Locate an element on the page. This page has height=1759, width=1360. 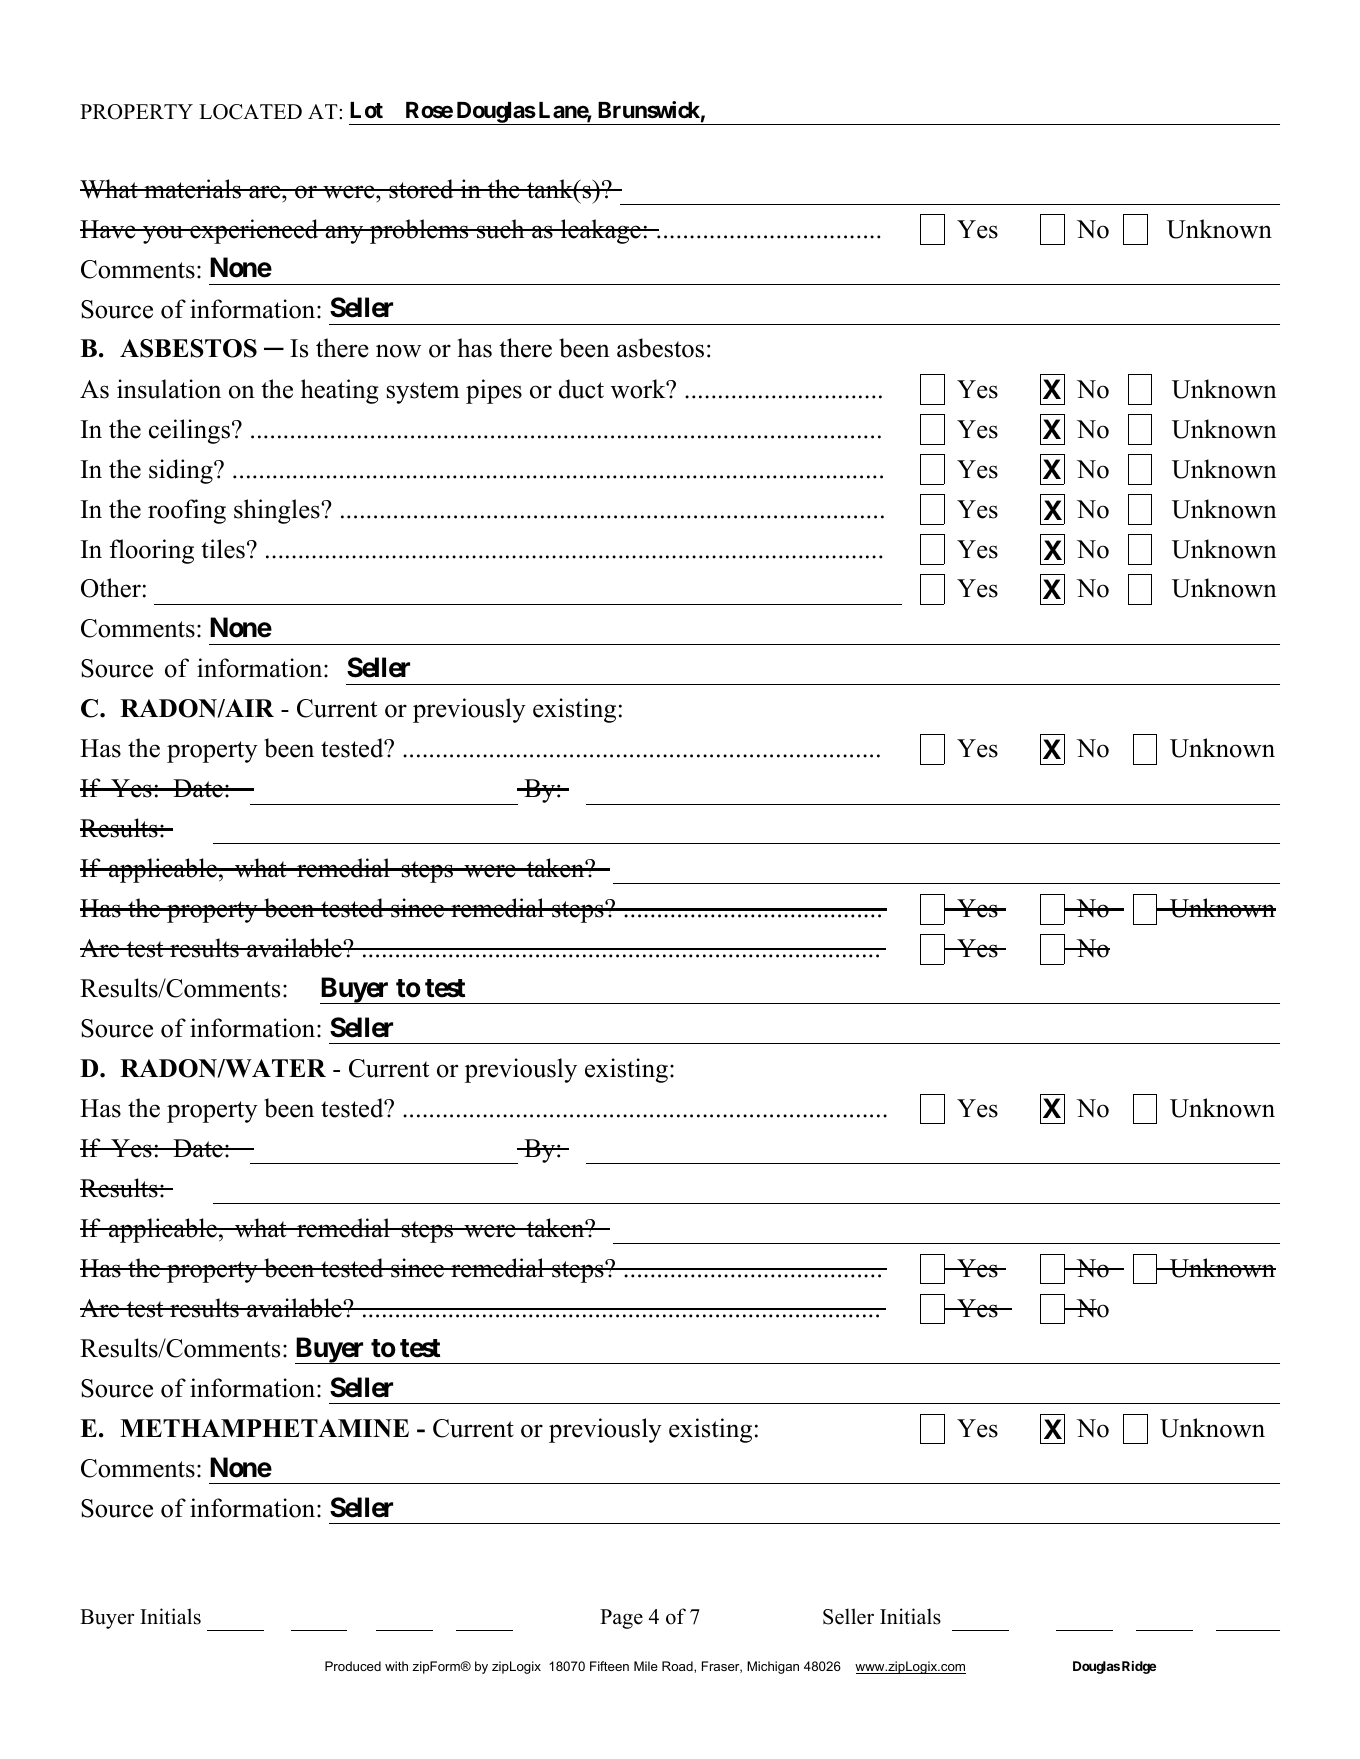
flooring is located at coordinates (151, 551).
